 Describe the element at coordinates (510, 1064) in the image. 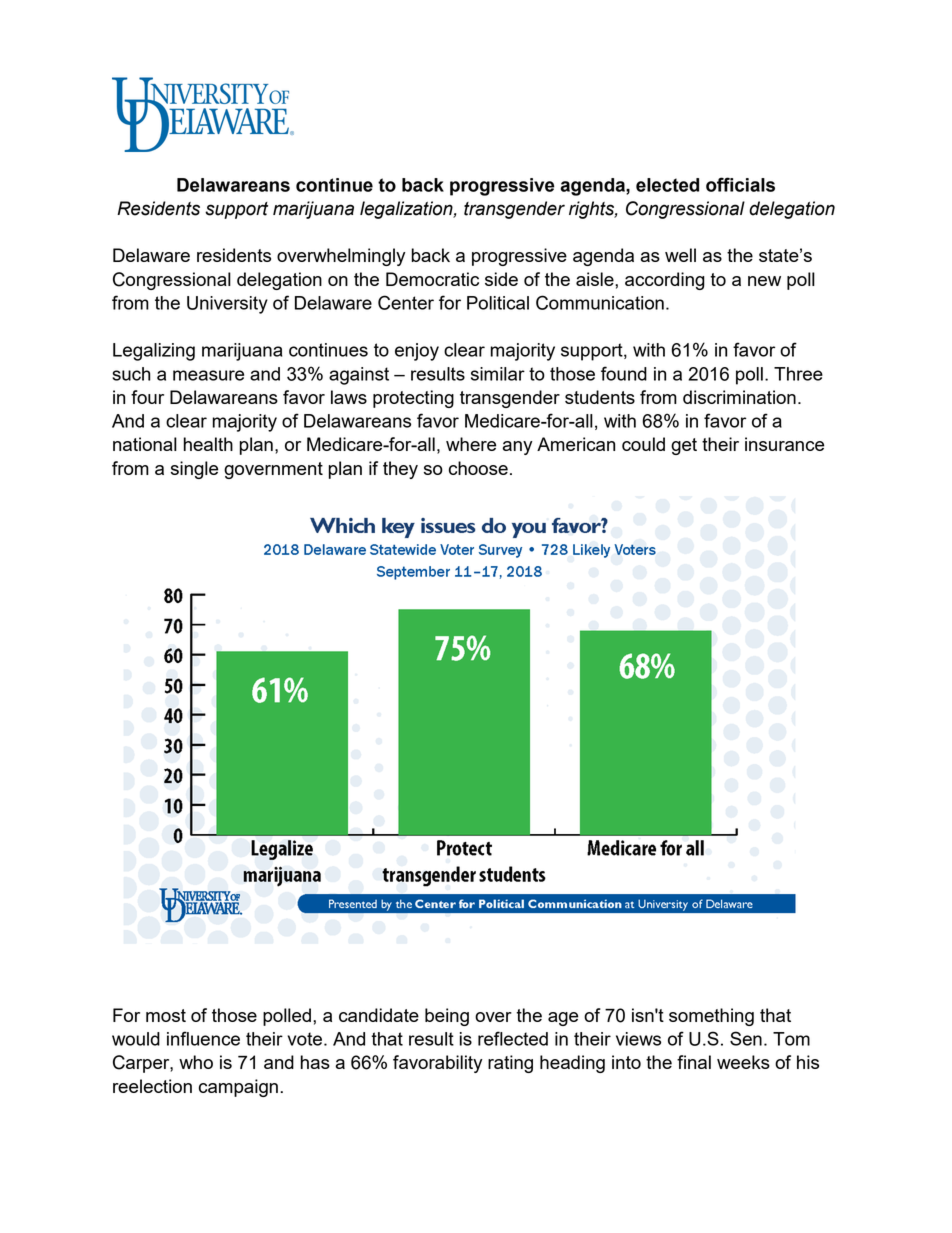

I see `rating` at that location.
